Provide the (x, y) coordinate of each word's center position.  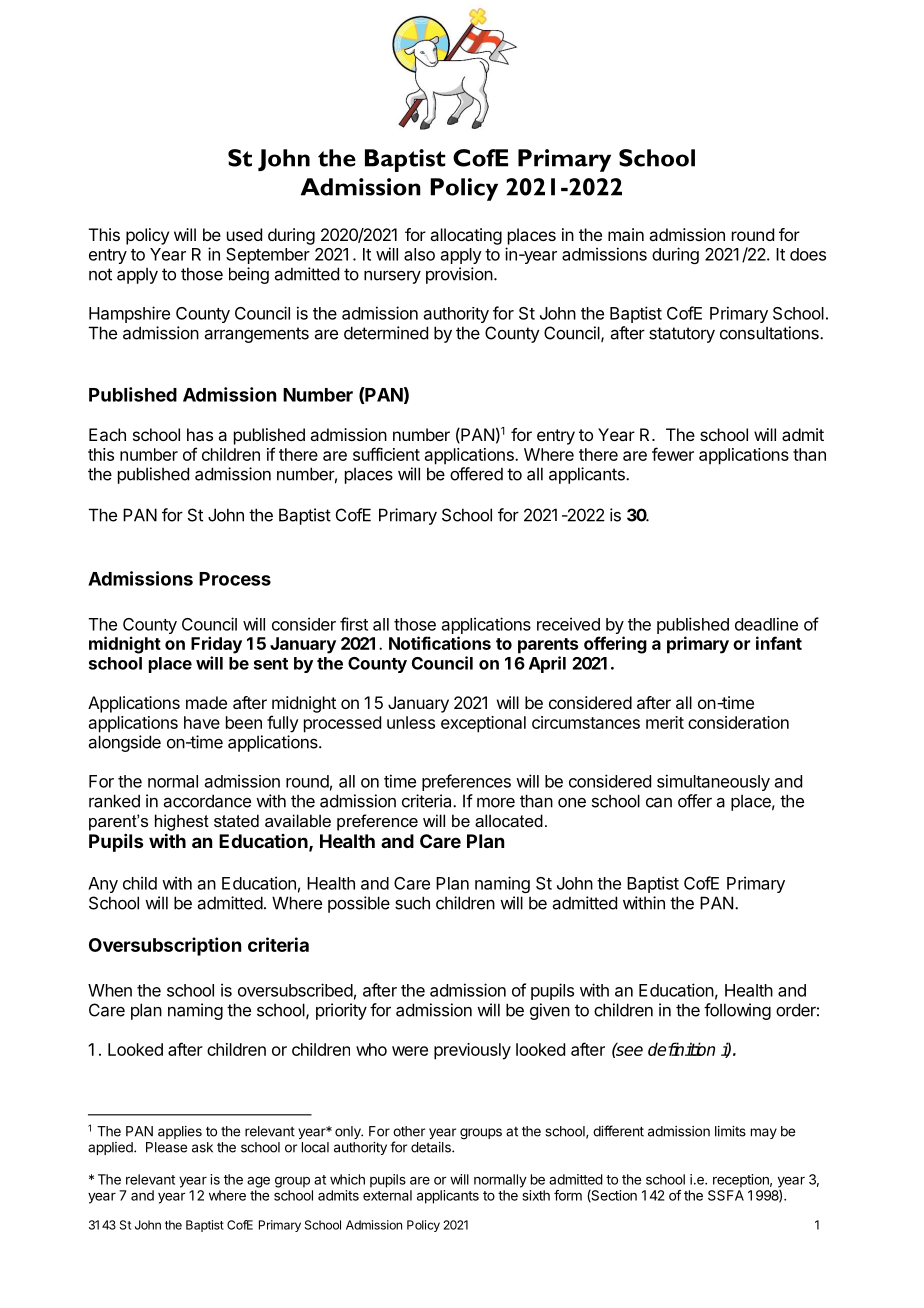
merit (665, 722)
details (432, 1147)
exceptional (483, 724)
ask (202, 1147)
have (202, 722)
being (249, 275)
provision (459, 275)
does (808, 254)
